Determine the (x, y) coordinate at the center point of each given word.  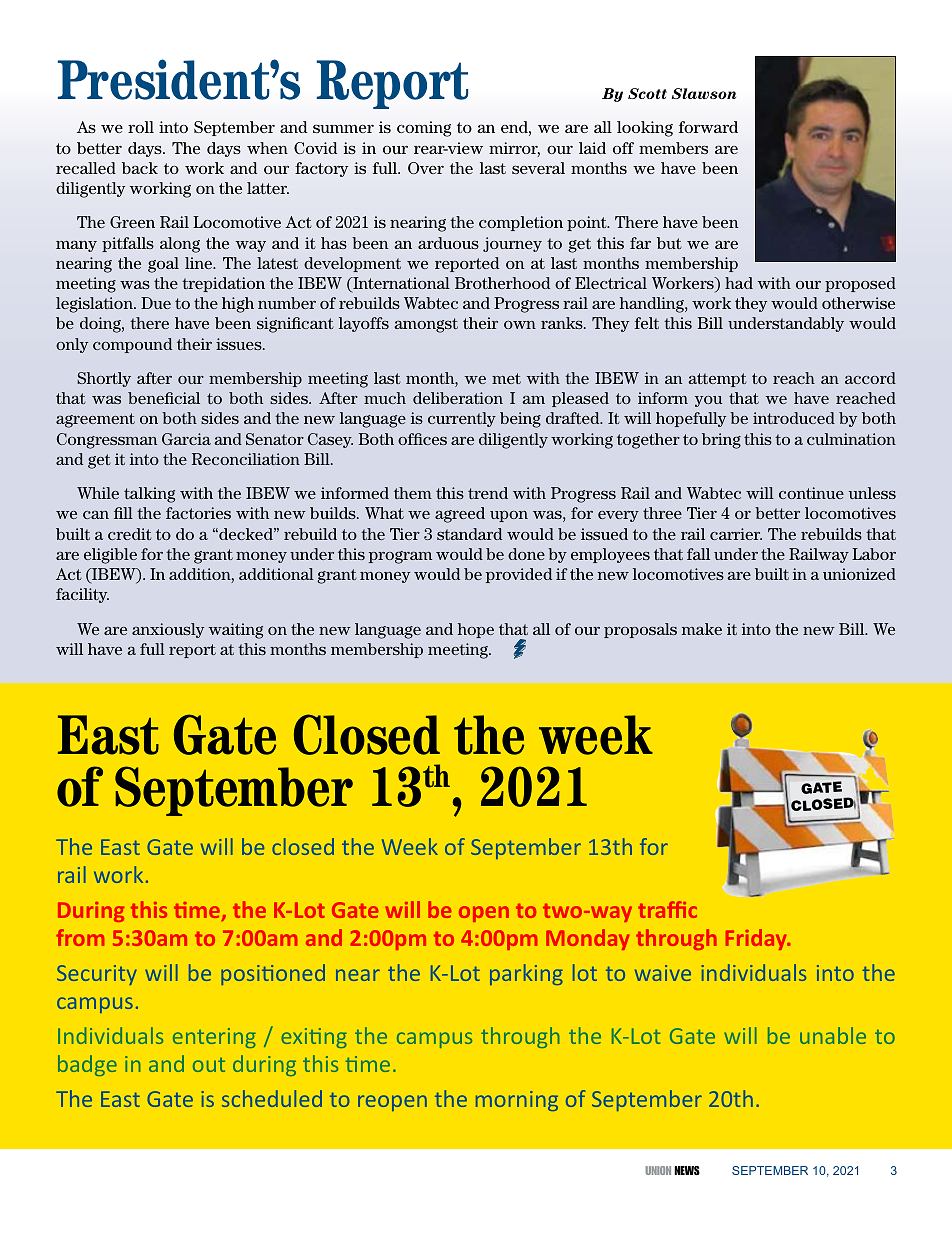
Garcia (186, 439)
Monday (587, 939)
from (80, 937)
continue (811, 493)
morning (517, 1101)
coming (424, 129)
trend (488, 493)
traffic (667, 909)
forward (708, 127)
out (209, 1065)
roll (141, 127)
